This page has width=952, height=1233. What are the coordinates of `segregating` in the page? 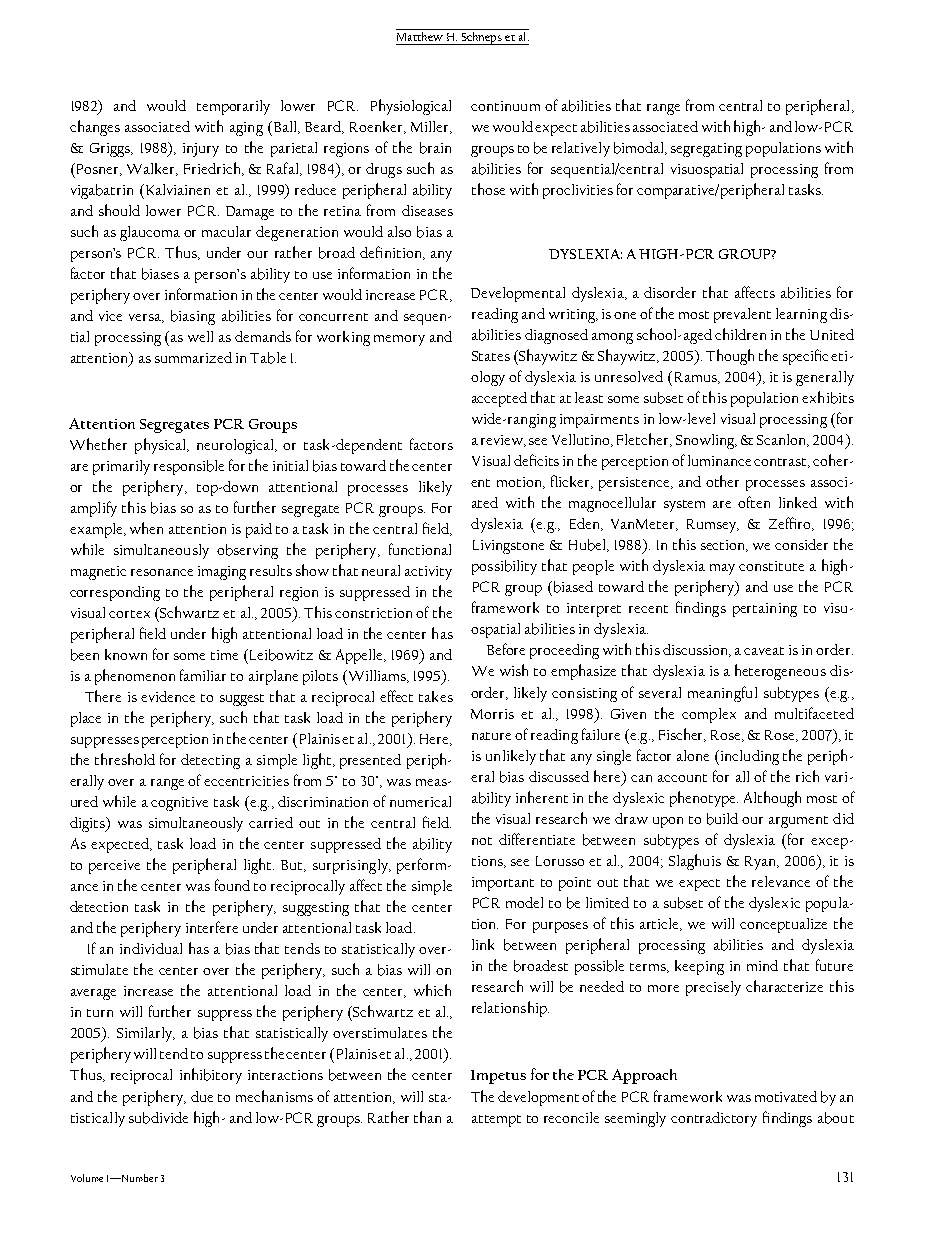 It's located at (706, 150).
